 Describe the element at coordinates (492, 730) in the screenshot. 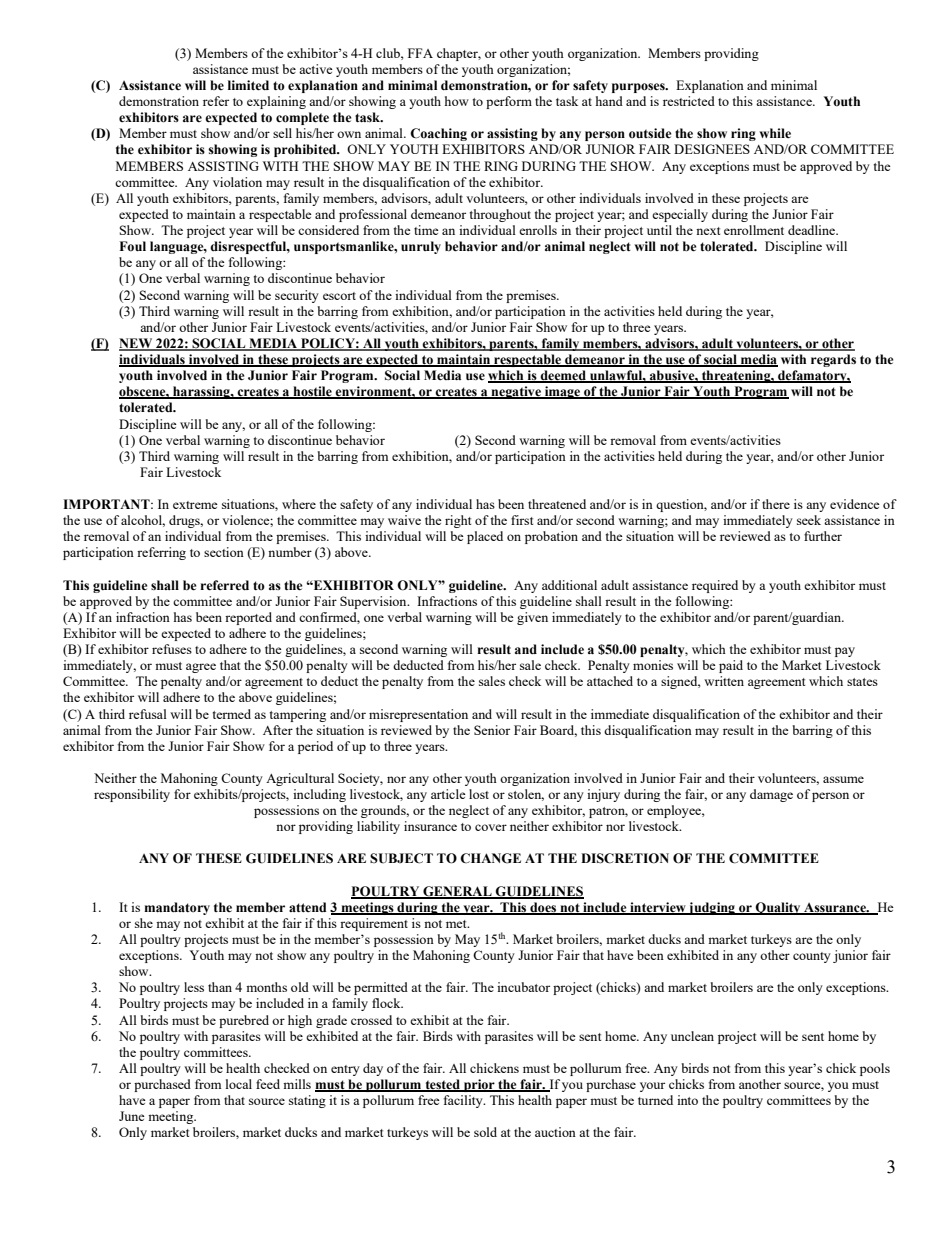

I see `Senior` at that location.
